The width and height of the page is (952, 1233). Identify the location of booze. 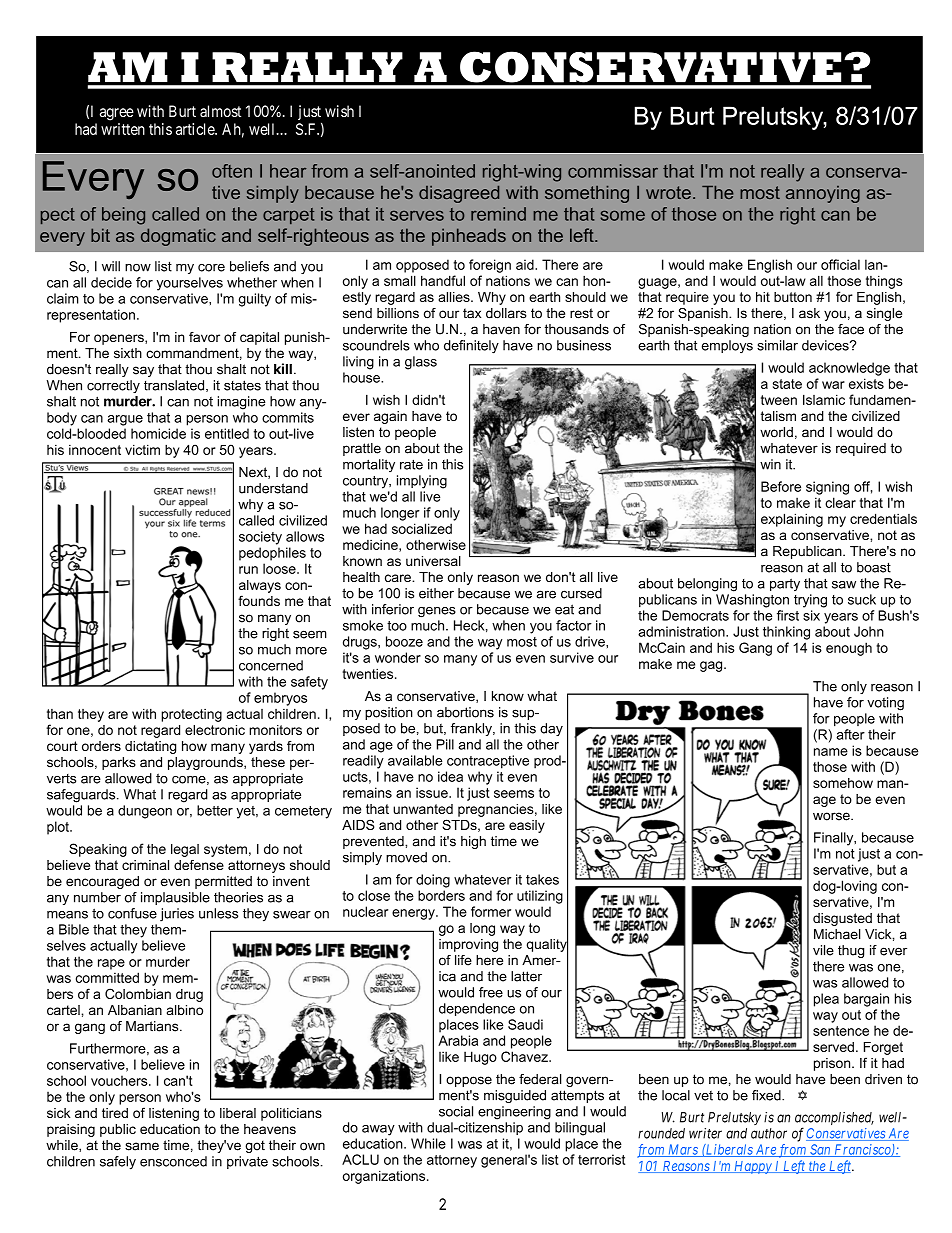
(404, 641).
